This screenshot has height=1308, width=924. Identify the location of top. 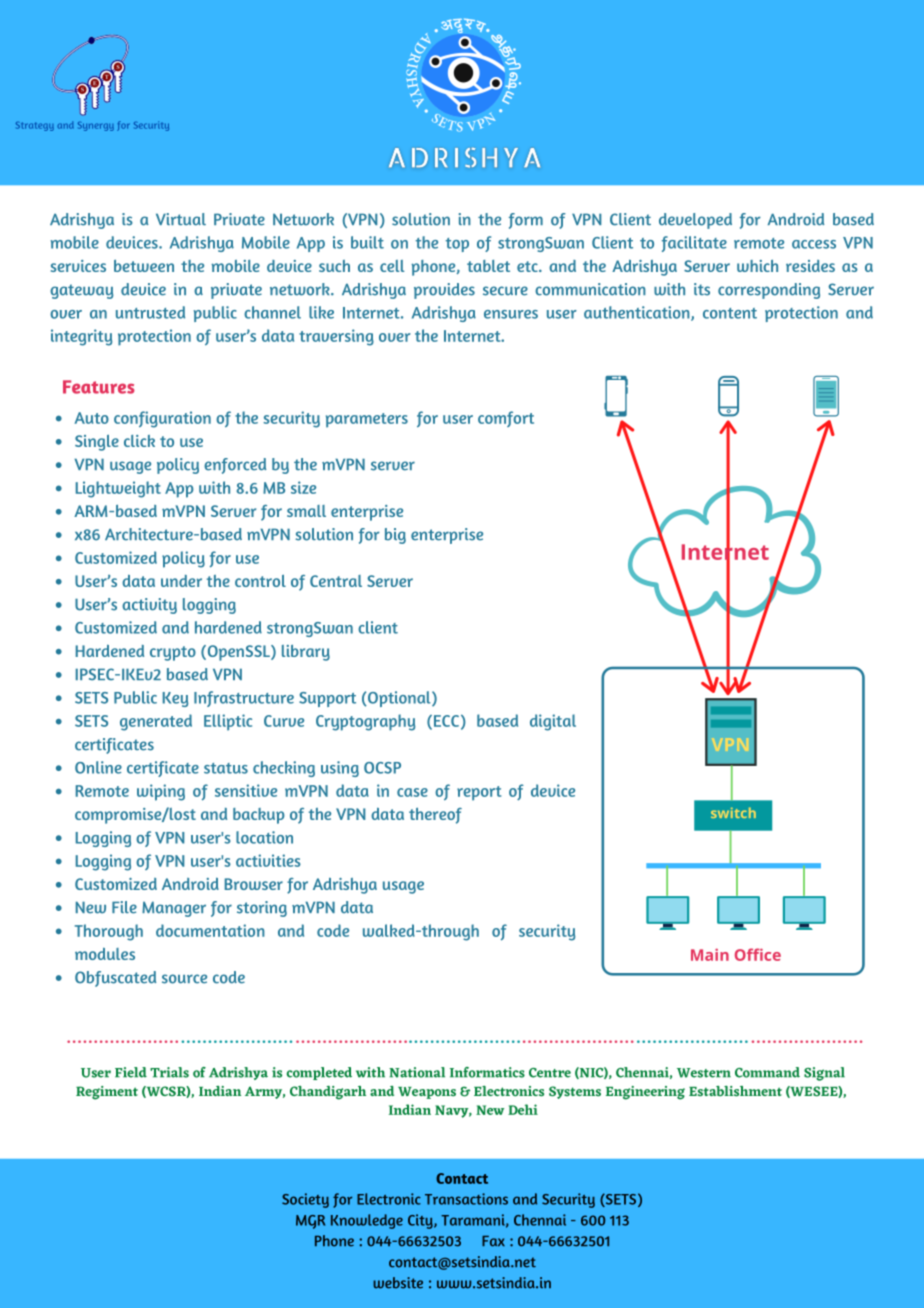
(457, 245).
